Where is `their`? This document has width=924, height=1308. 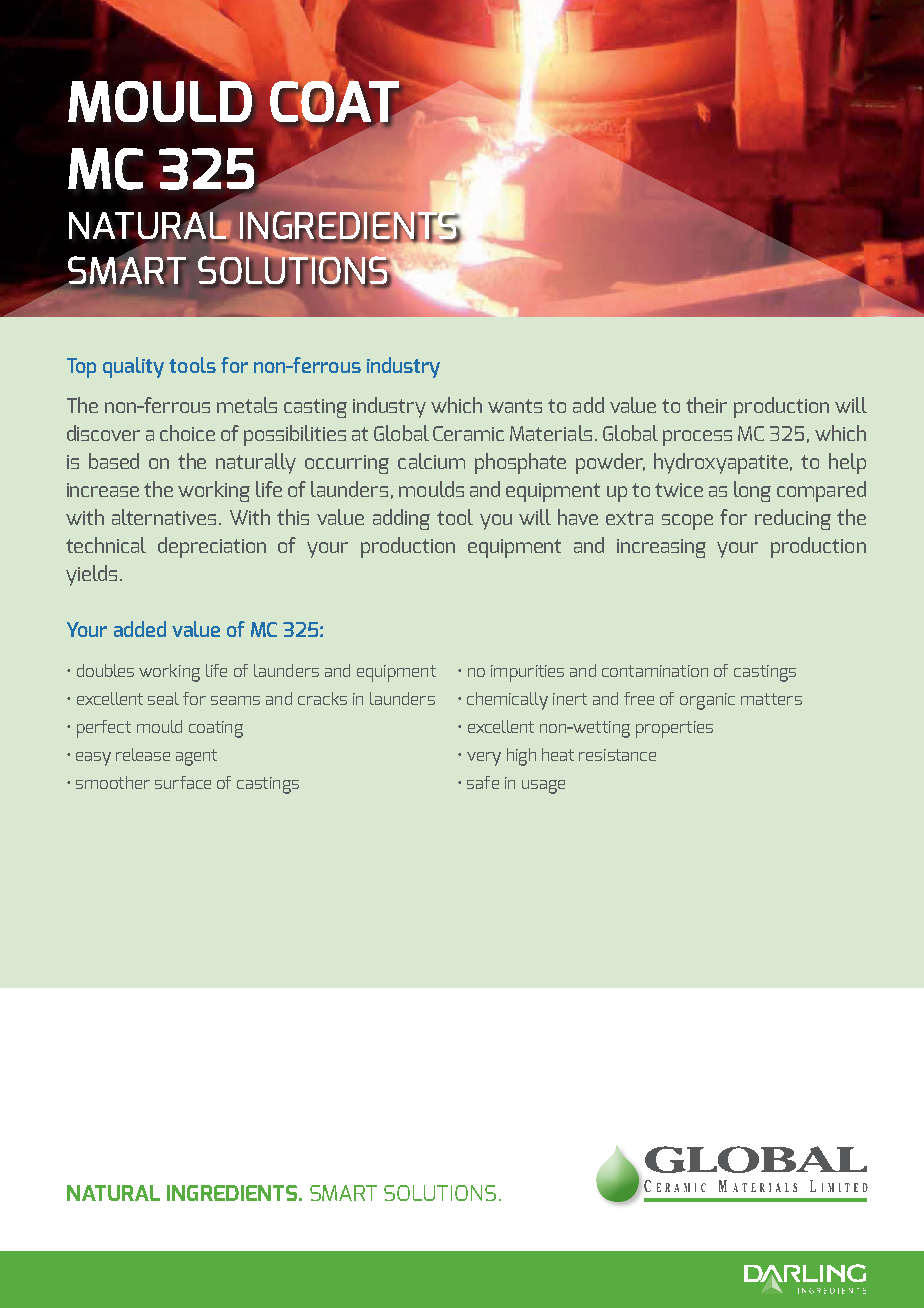 their is located at coordinates (706, 405).
